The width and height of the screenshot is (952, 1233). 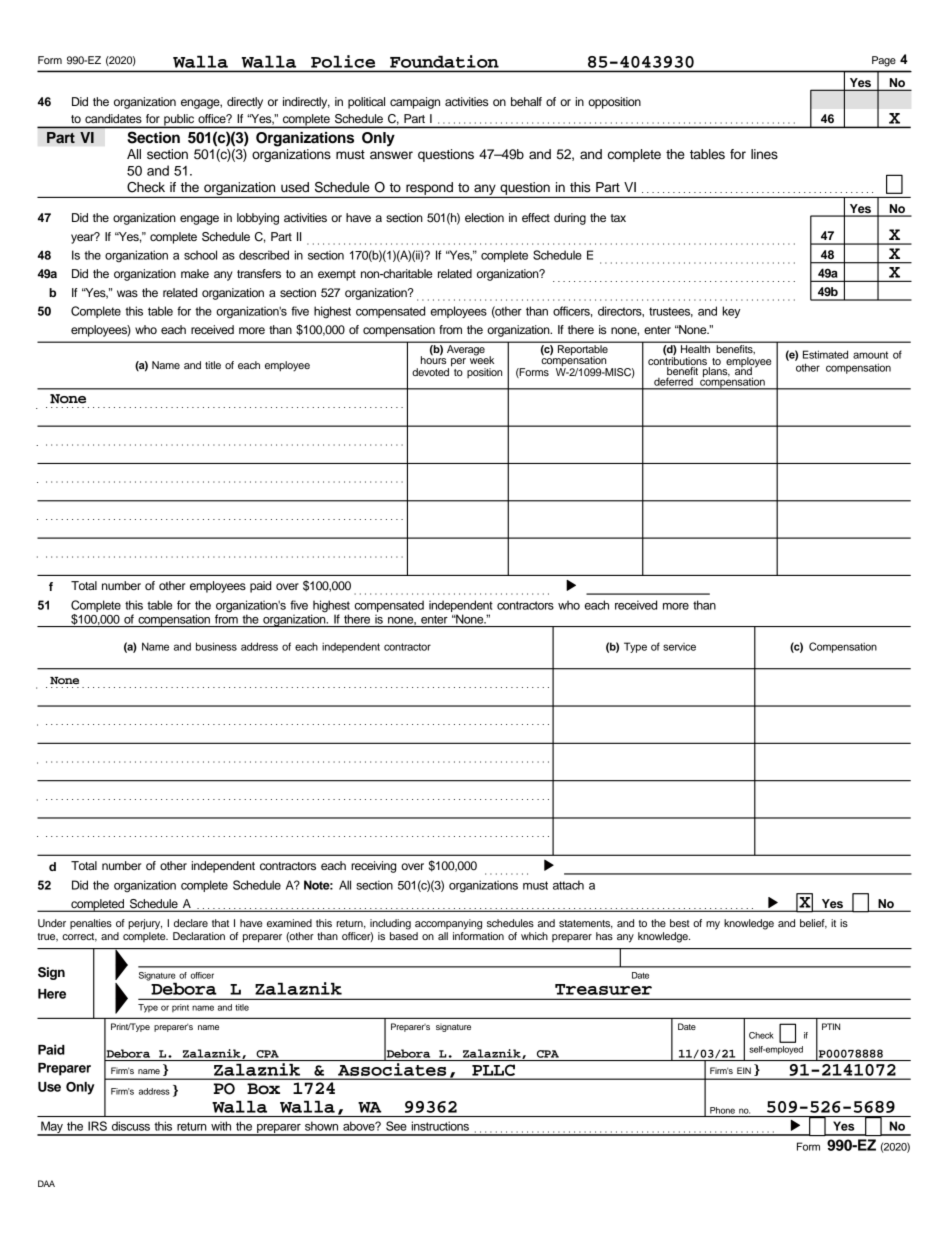 What do you see at coordinates (131, 1126) in the screenshot?
I see `discuss` at bounding box center [131, 1126].
